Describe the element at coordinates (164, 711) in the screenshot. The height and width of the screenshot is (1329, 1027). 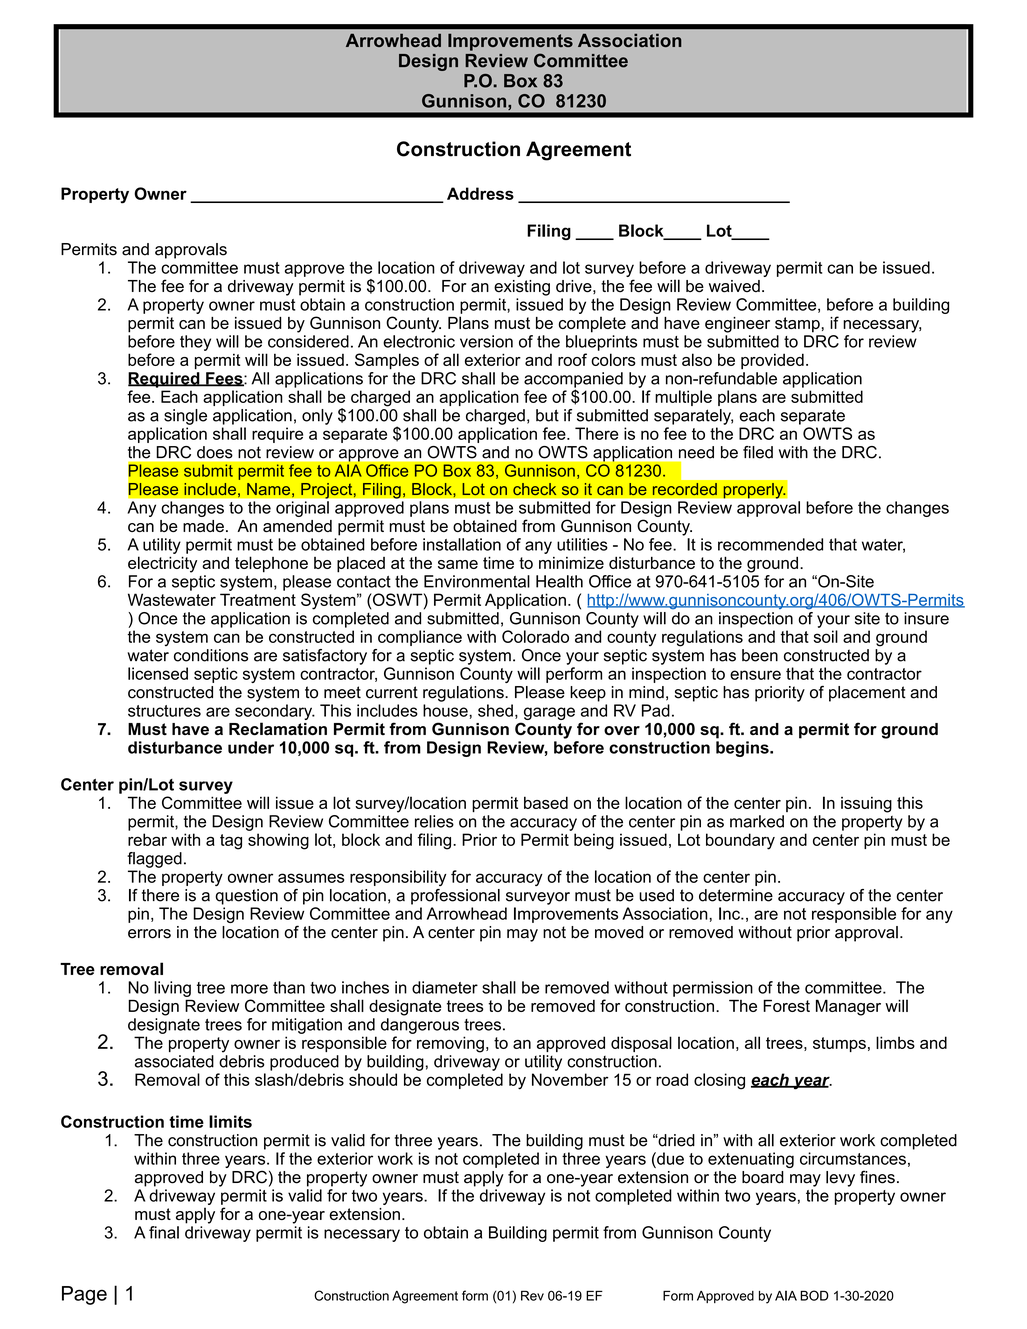
I see `structures` at that location.
